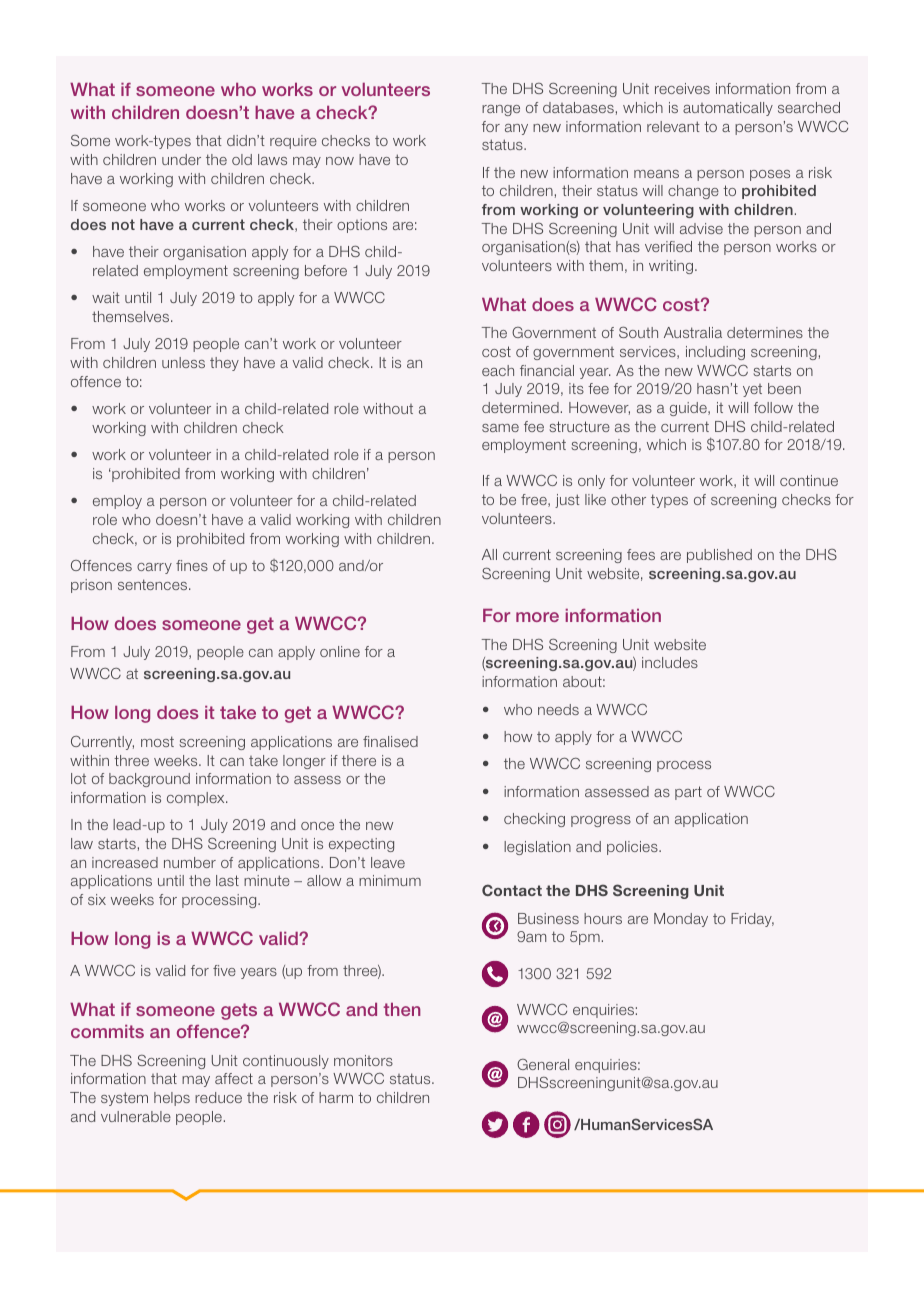 The height and width of the image is (1308, 924). What do you see at coordinates (688, 793) in the image?
I see `part` at bounding box center [688, 793].
